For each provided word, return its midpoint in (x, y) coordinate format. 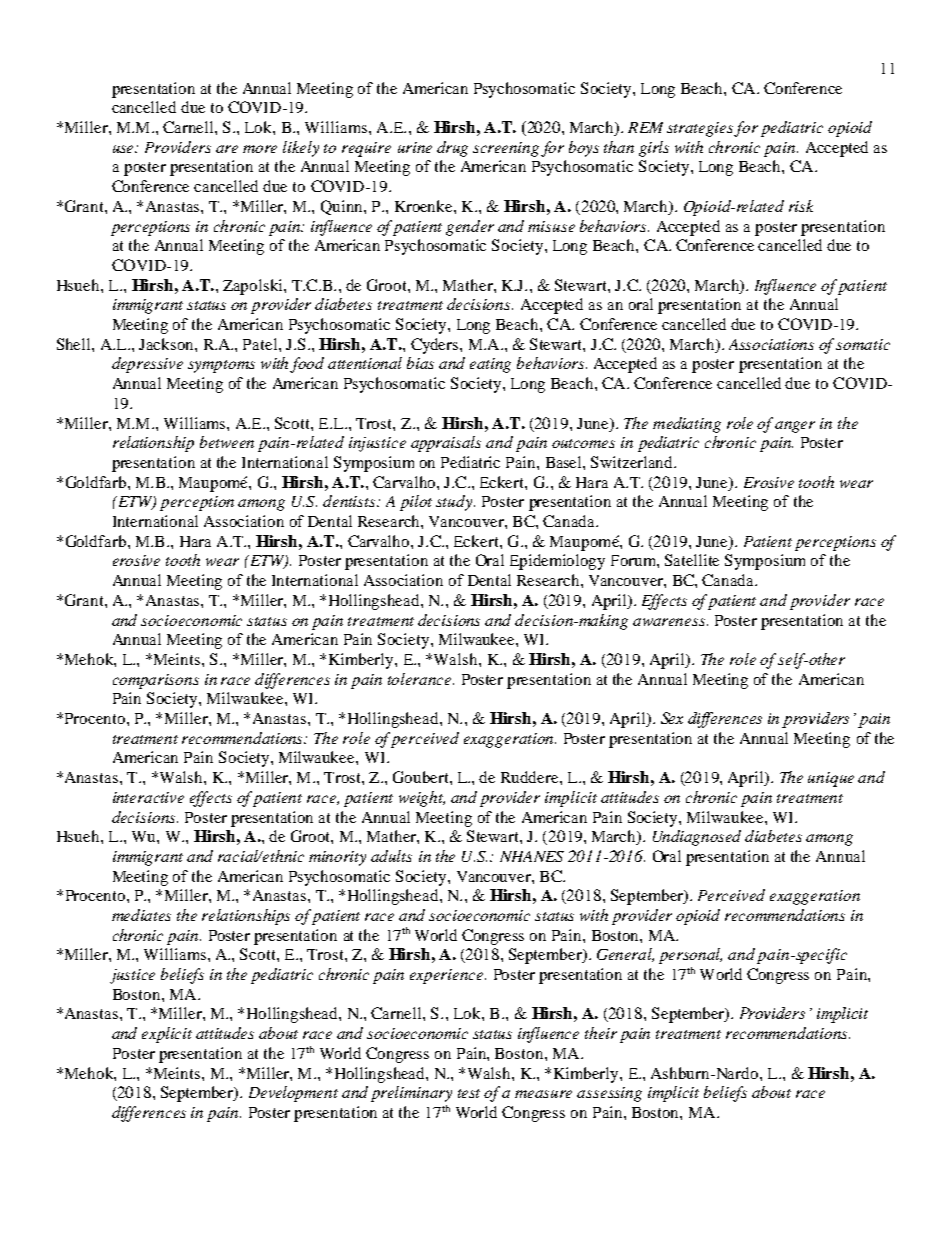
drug (452, 149)
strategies (701, 129)
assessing (609, 1094)
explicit (167, 1035)
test (469, 1093)
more (260, 149)
